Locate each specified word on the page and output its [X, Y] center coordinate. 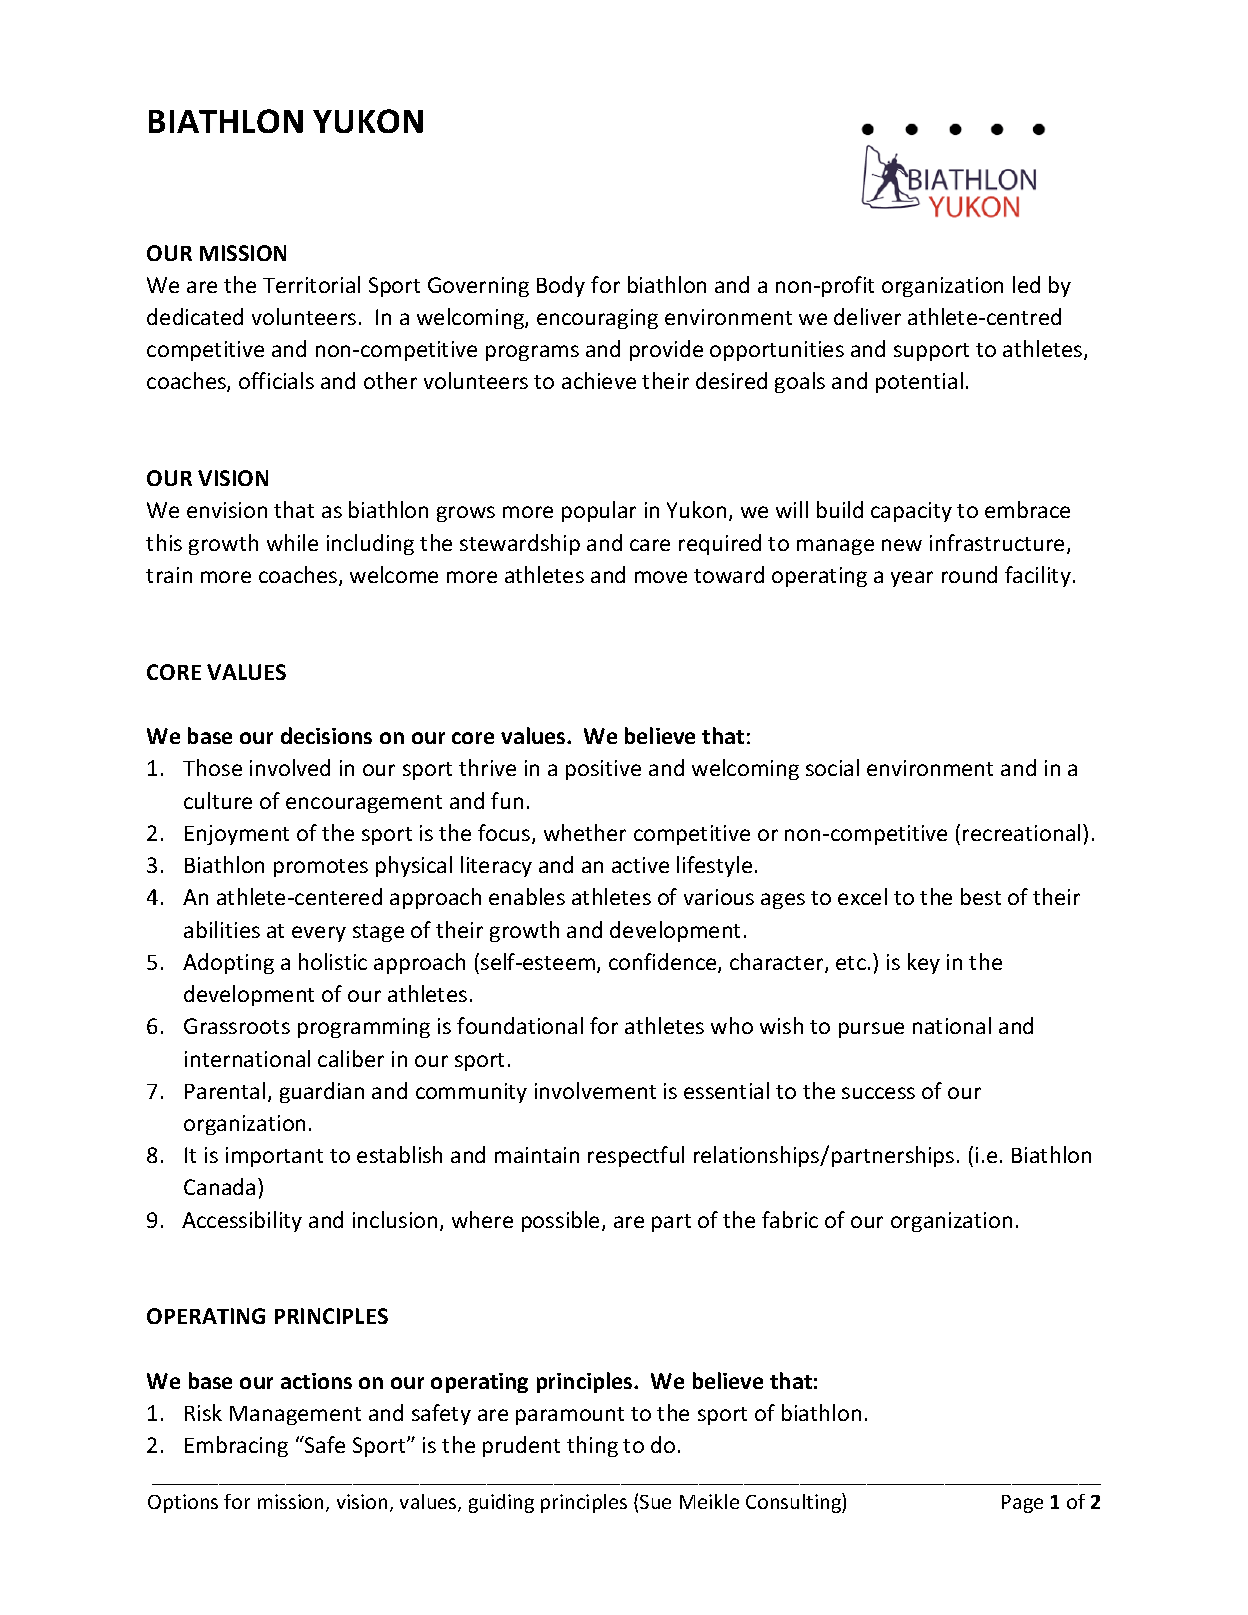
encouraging [597, 319]
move [661, 577]
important [274, 1157]
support [931, 352]
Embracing [236, 1446]
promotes [321, 868]
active [640, 865]
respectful [636, 1156]
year [912, 579]
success [878, 1093]
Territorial [311, 284]
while [292, 542]
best [981, 896]
